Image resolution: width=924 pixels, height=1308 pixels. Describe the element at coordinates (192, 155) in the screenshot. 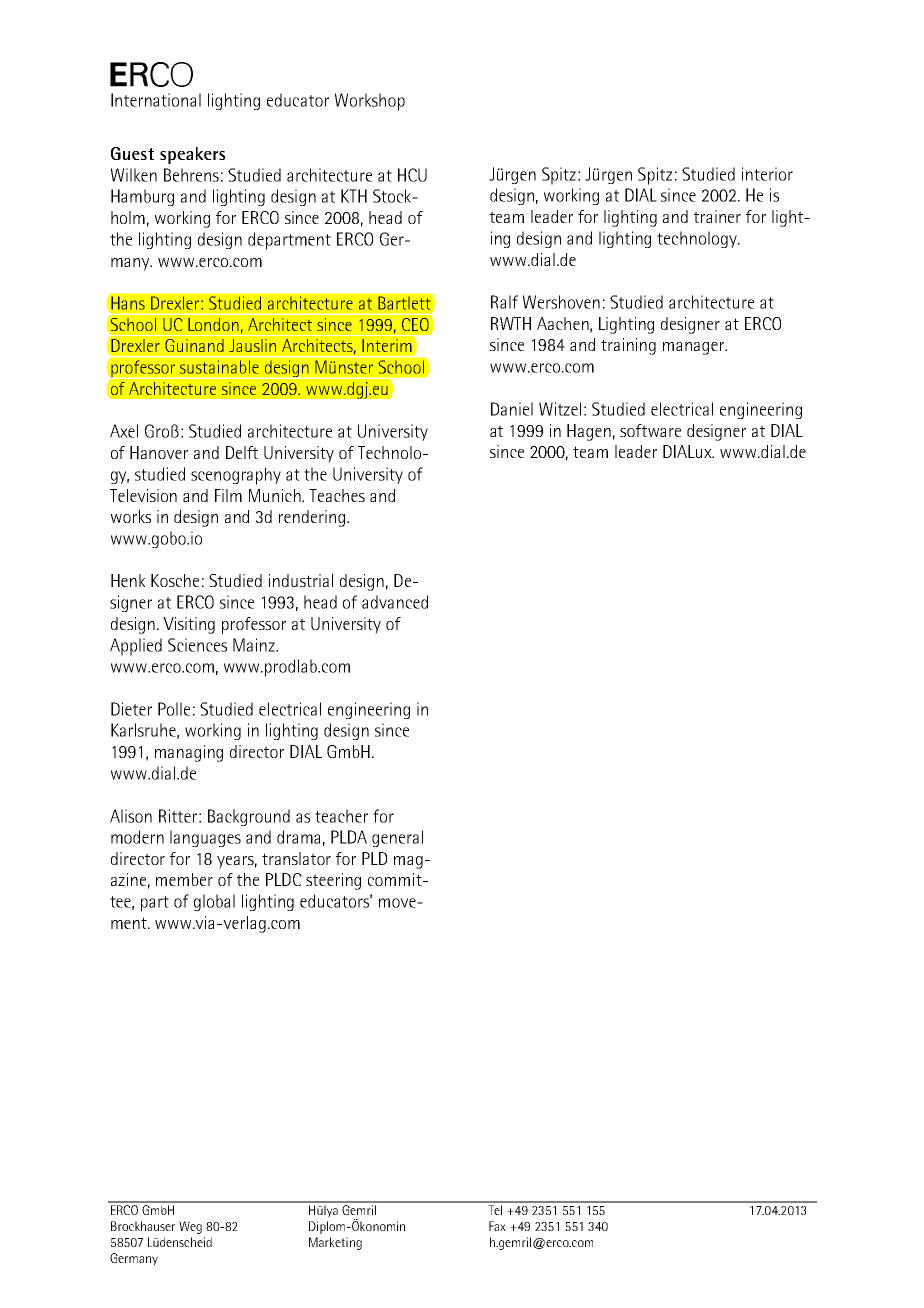

I see `speakers` at that location.
